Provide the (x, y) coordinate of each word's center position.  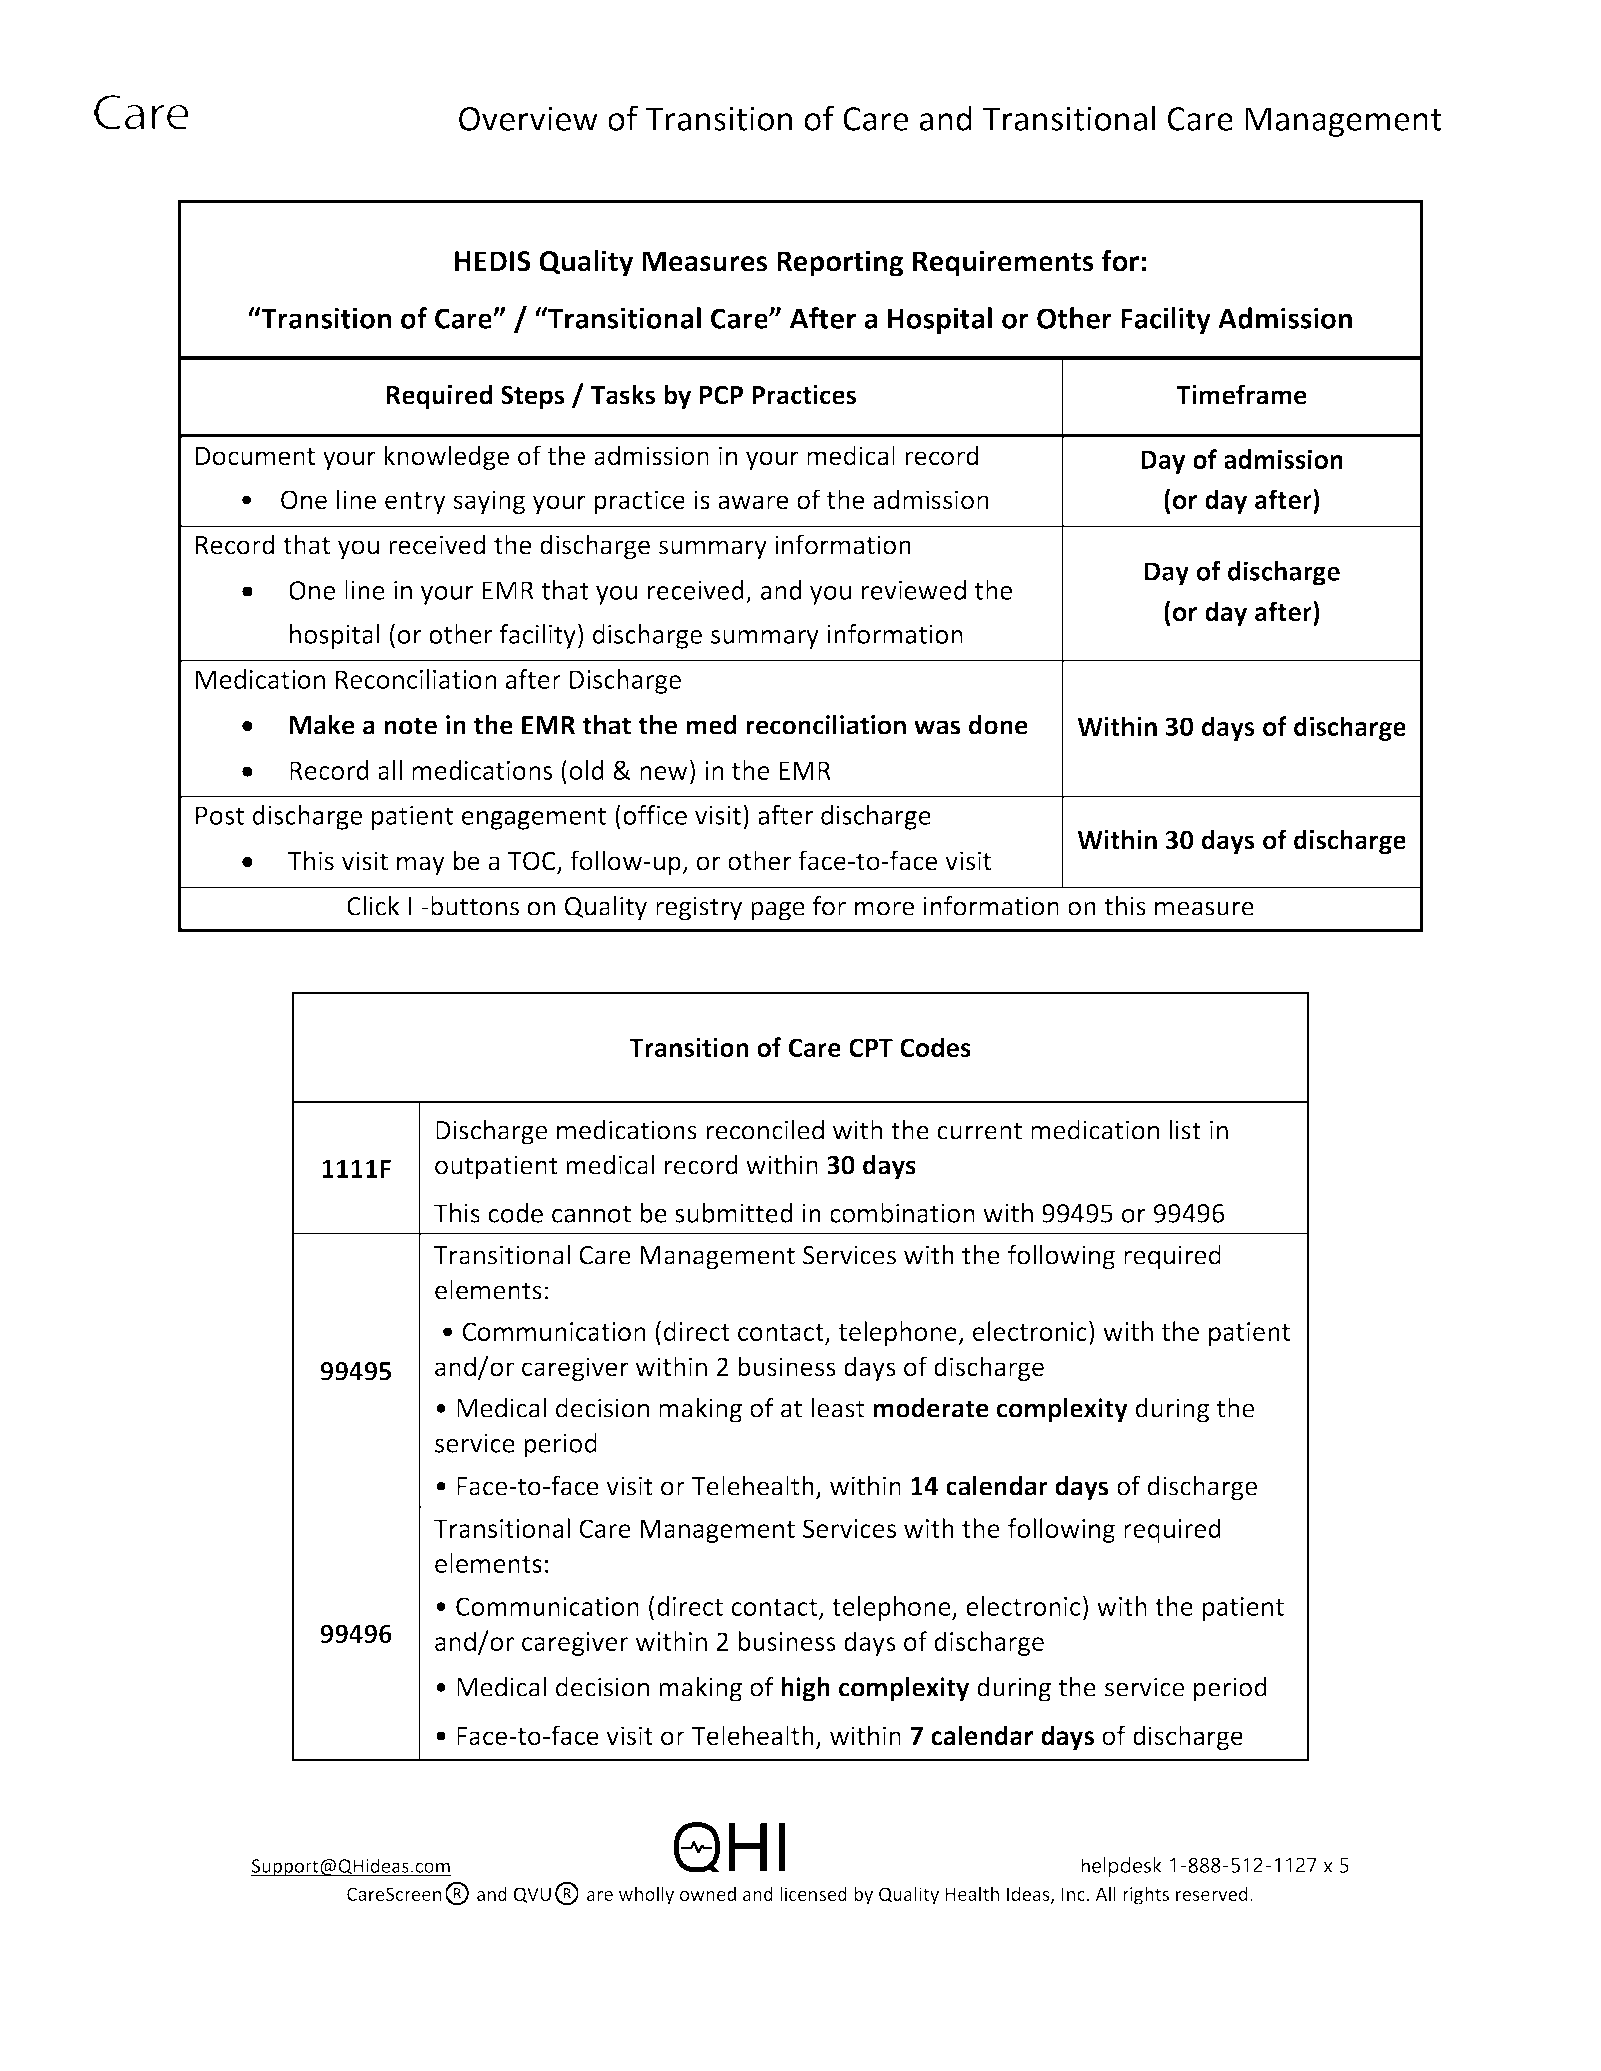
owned (708, 1893)
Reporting (840, 263)
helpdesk (1122, 1867)
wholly (646, 1895)
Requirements (1003, 263)
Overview (528, 118)
